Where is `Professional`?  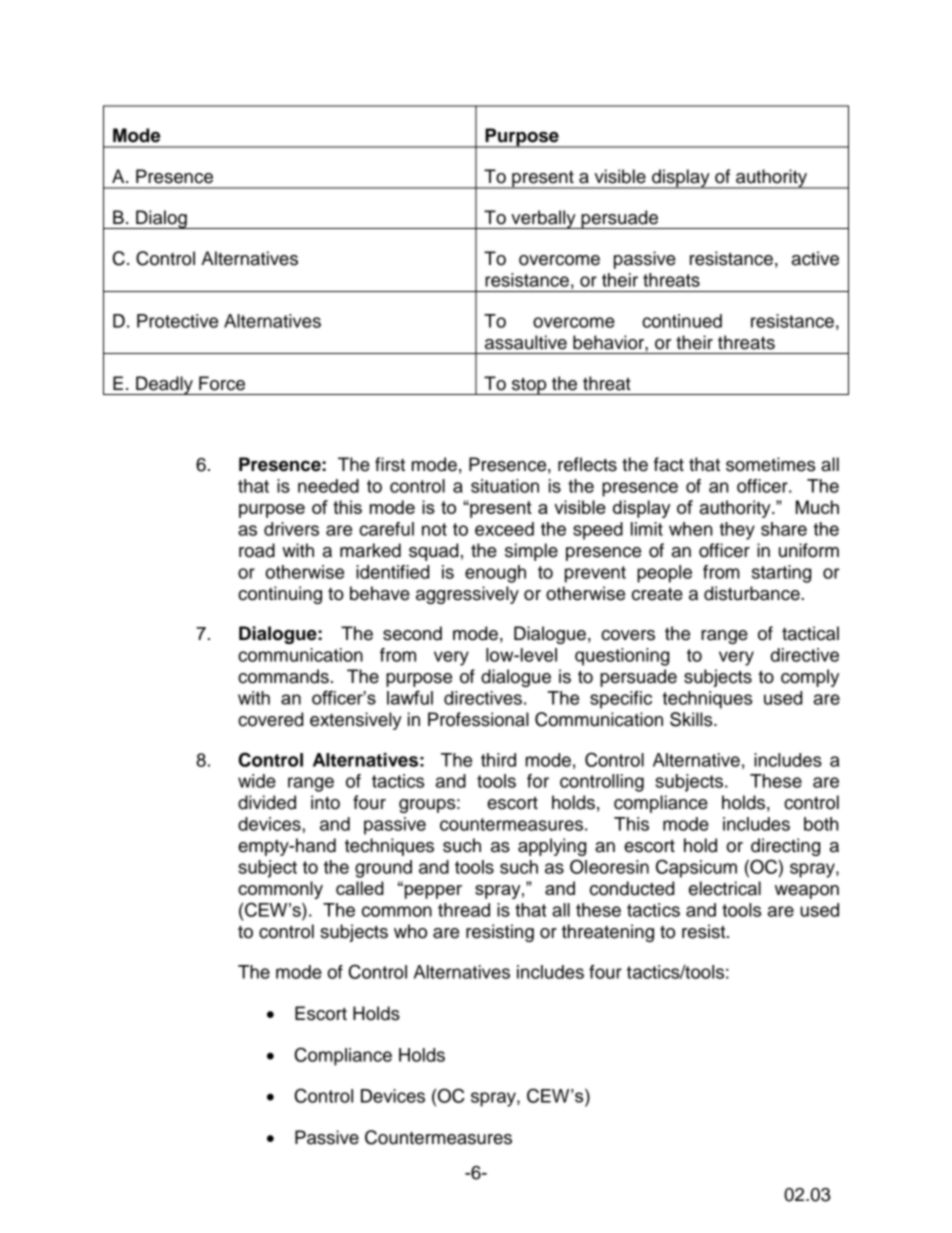
Professional is located at coordinates (478, 719).
